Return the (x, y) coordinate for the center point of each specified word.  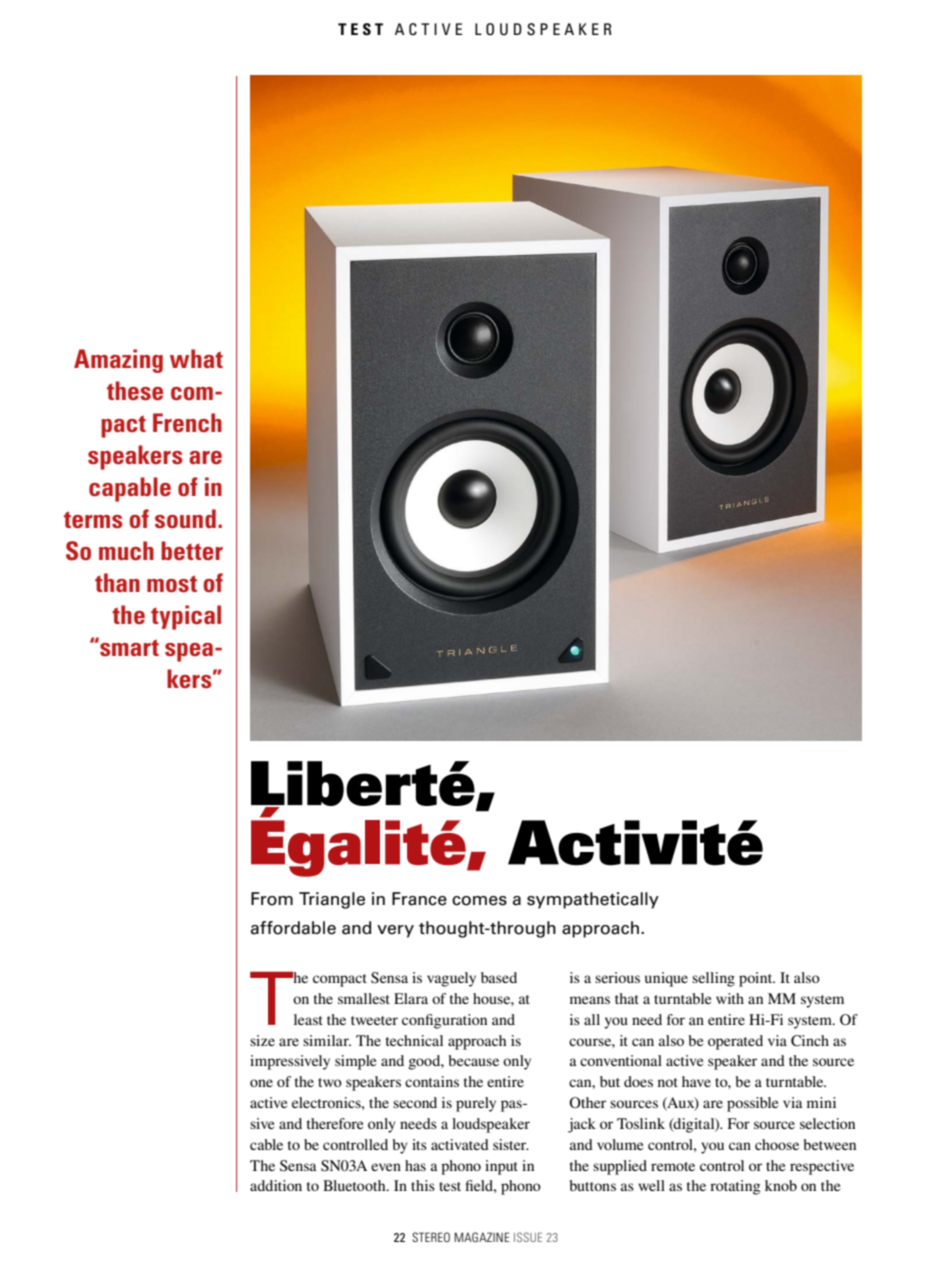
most (172, 583)
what (196, 358)
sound (185, 518)
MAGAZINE (482, 1237)
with (730, 998)
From (272, 899)
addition (276, 1185)
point (757, 979)
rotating (735, 1187)
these (135, 390)
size (262, 1040)
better (192, 550)
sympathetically (593, 900)
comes (479, 901)
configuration (444, 1021)
